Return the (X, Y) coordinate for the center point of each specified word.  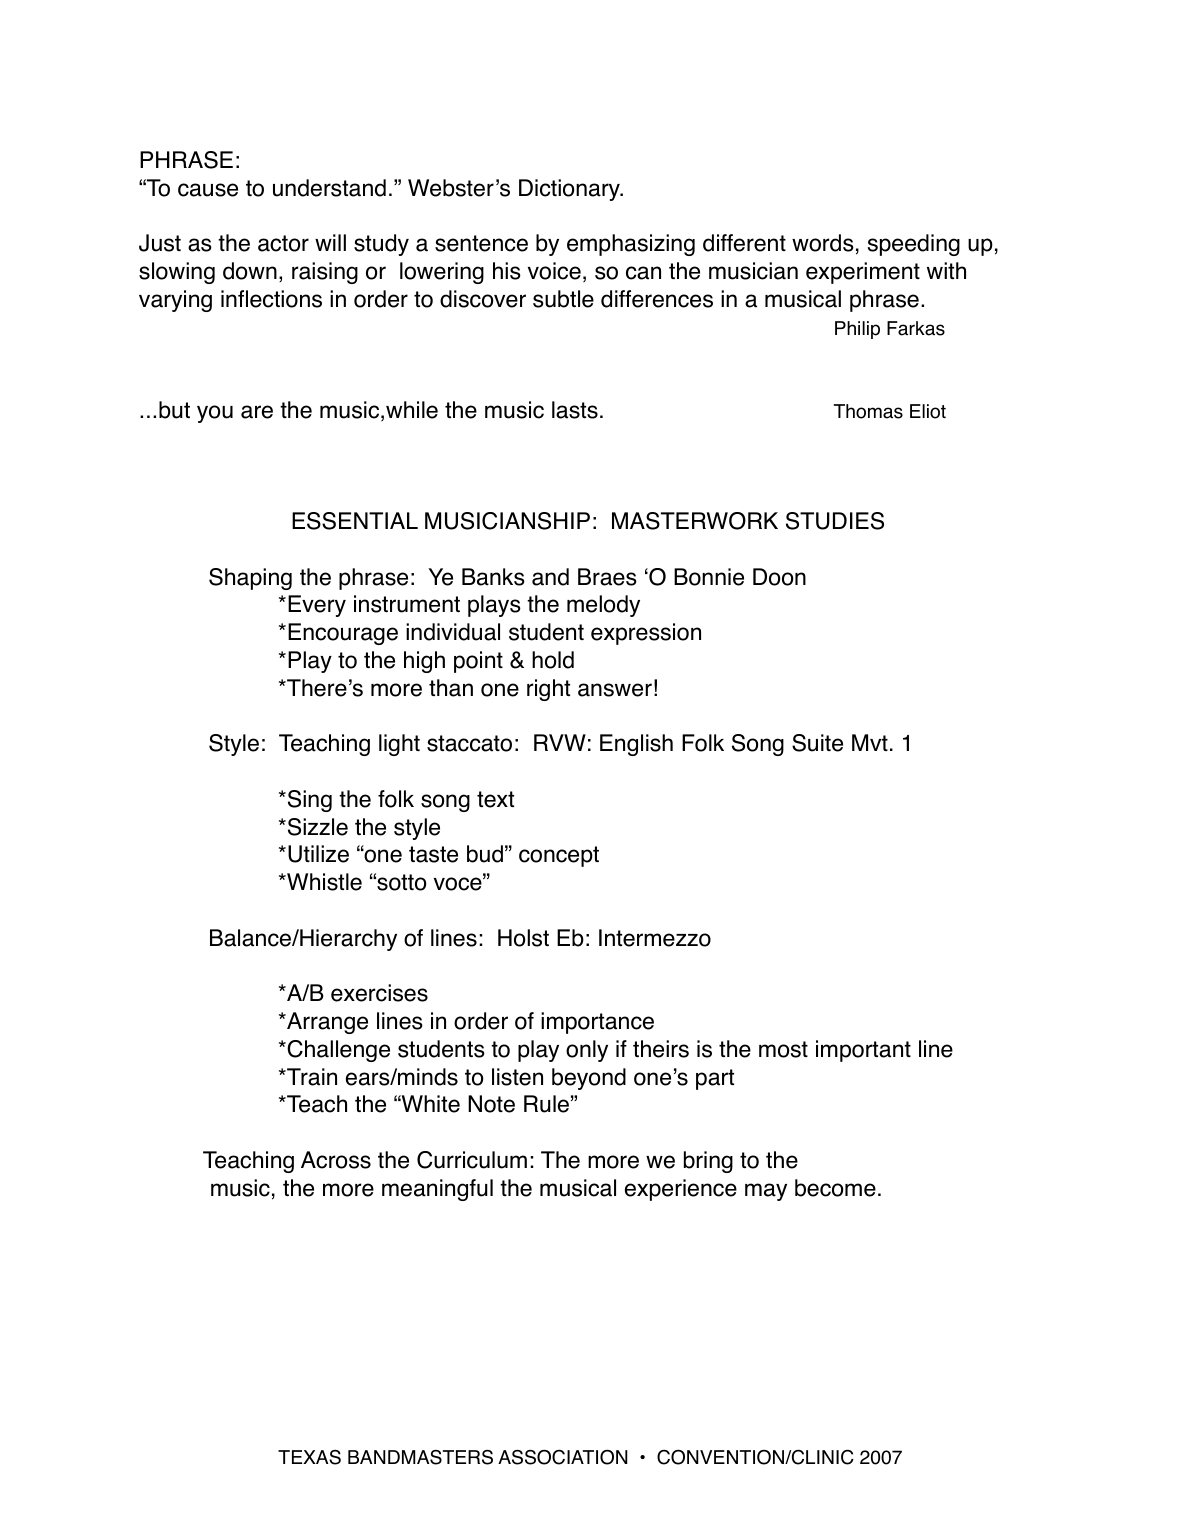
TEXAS (309, 1457)
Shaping (250, 579)
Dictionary (571, 190)
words (823, 243)
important (863, 1051)
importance (597, 1023)
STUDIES (835, 521)
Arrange (326, 1023)
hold (553, 660)
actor (283, 243)
